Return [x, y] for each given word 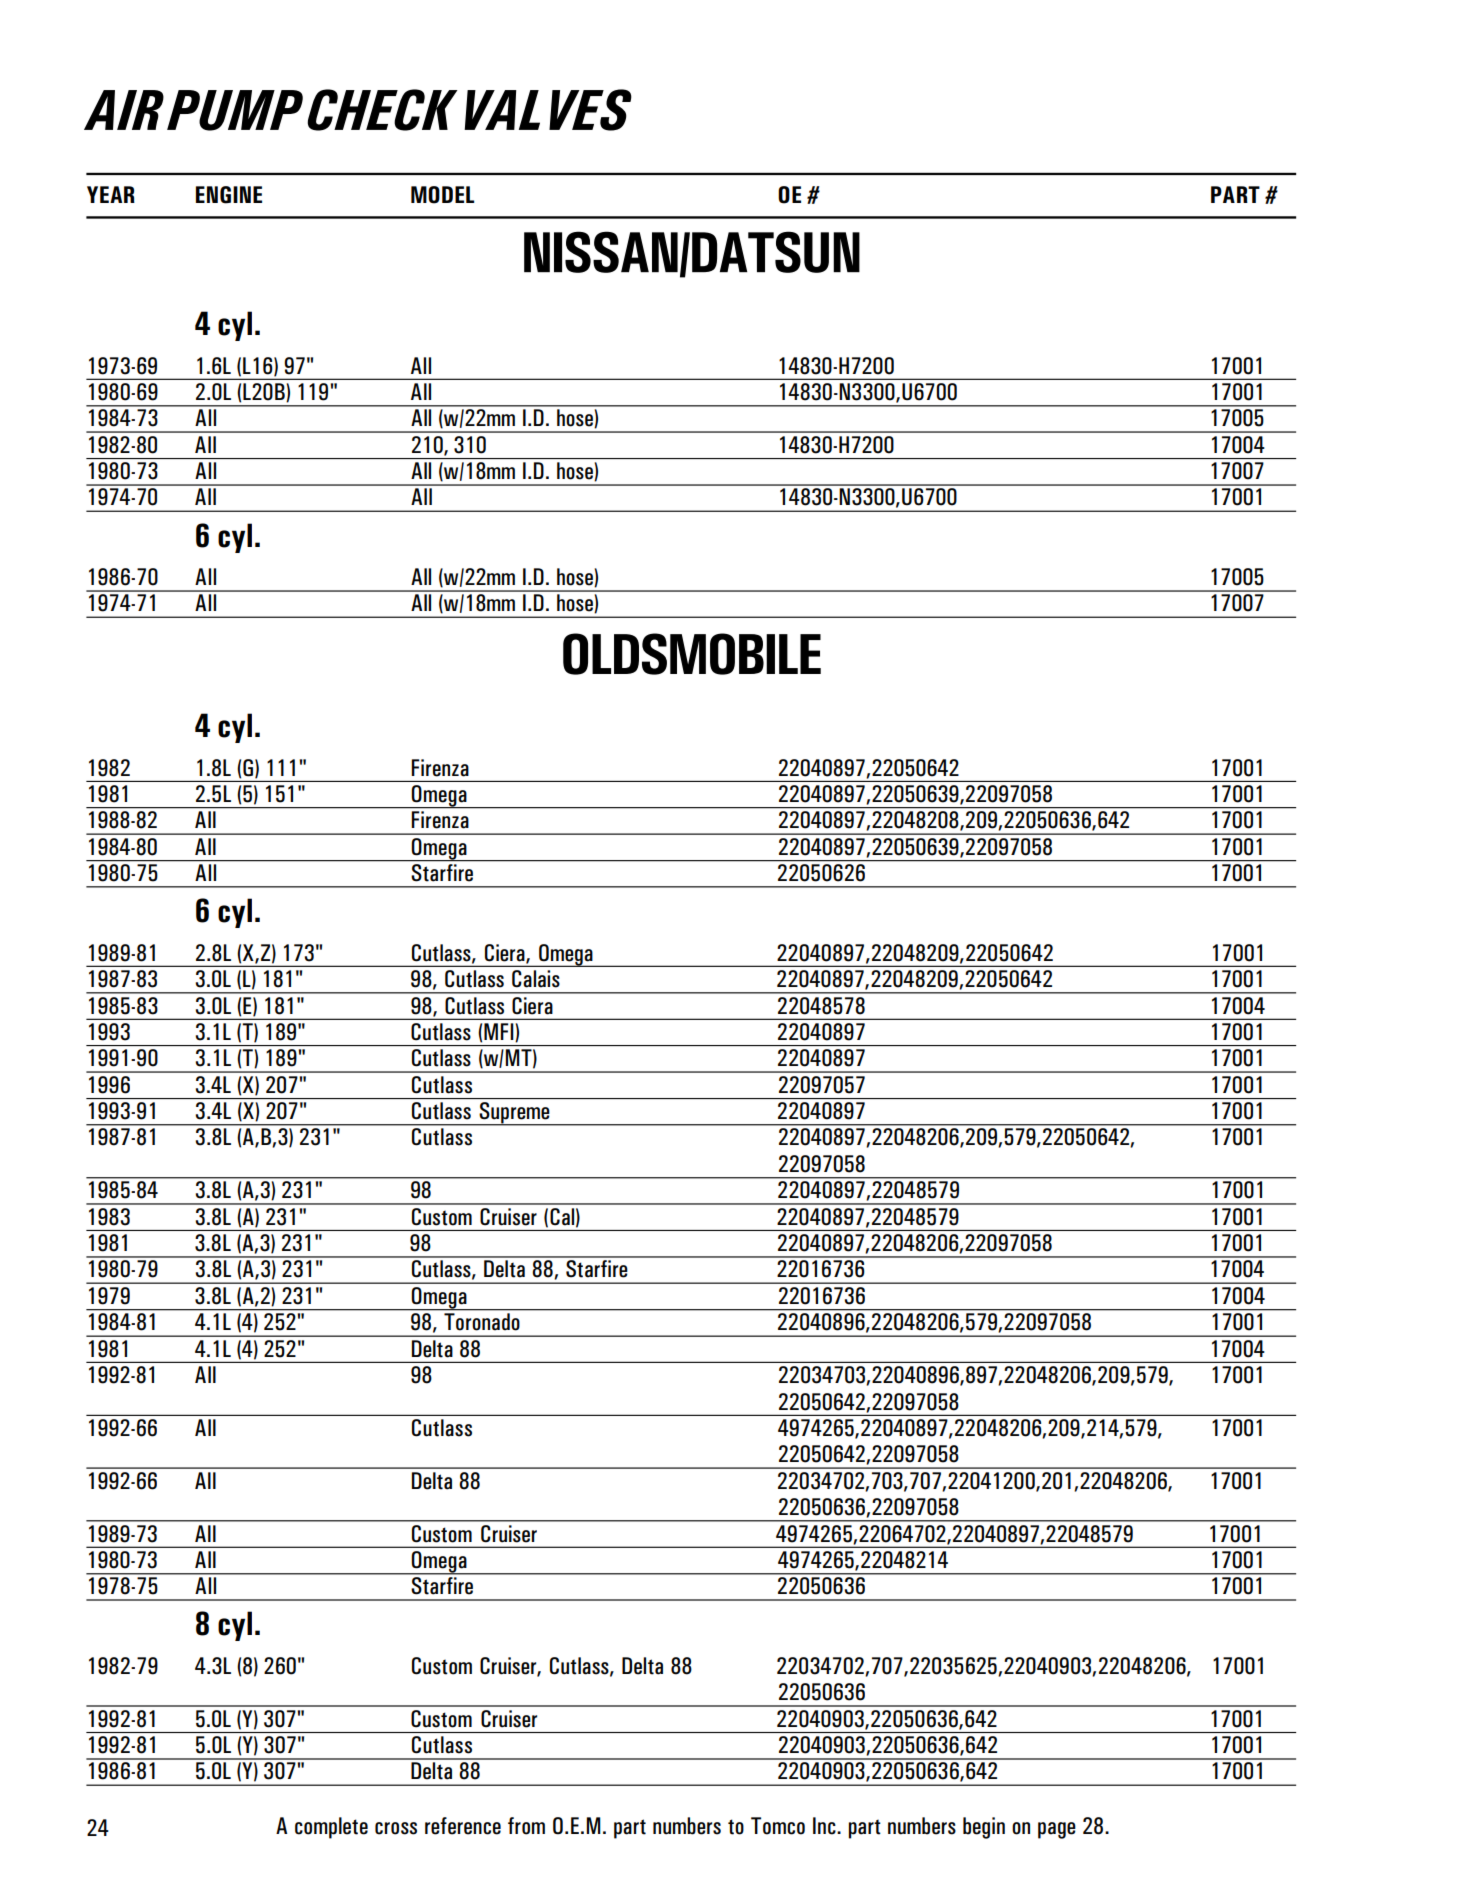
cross [396, 1828]
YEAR [111, 194]
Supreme [515, 1114]
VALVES [548, 110]
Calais [536, 979]
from [526, 1826]
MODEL [442, 195]
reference [463, 1826]
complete [331, 1828]
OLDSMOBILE [692, 654]
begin [984, 1828]
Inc [825, 1826]
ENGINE [229, 195]
